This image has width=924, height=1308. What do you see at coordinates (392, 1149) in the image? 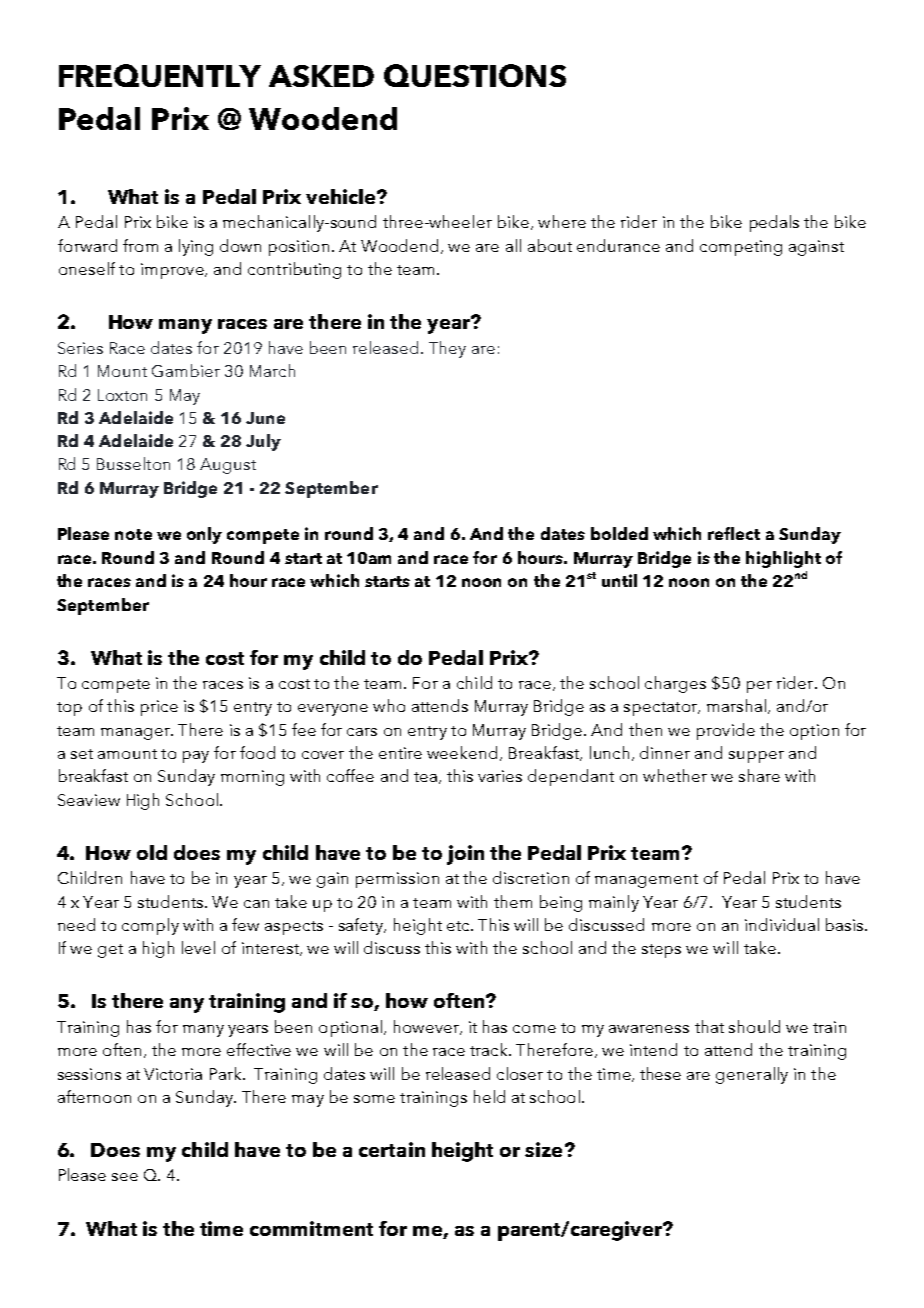
I see `certain` at bounding box center [392, 1149].
